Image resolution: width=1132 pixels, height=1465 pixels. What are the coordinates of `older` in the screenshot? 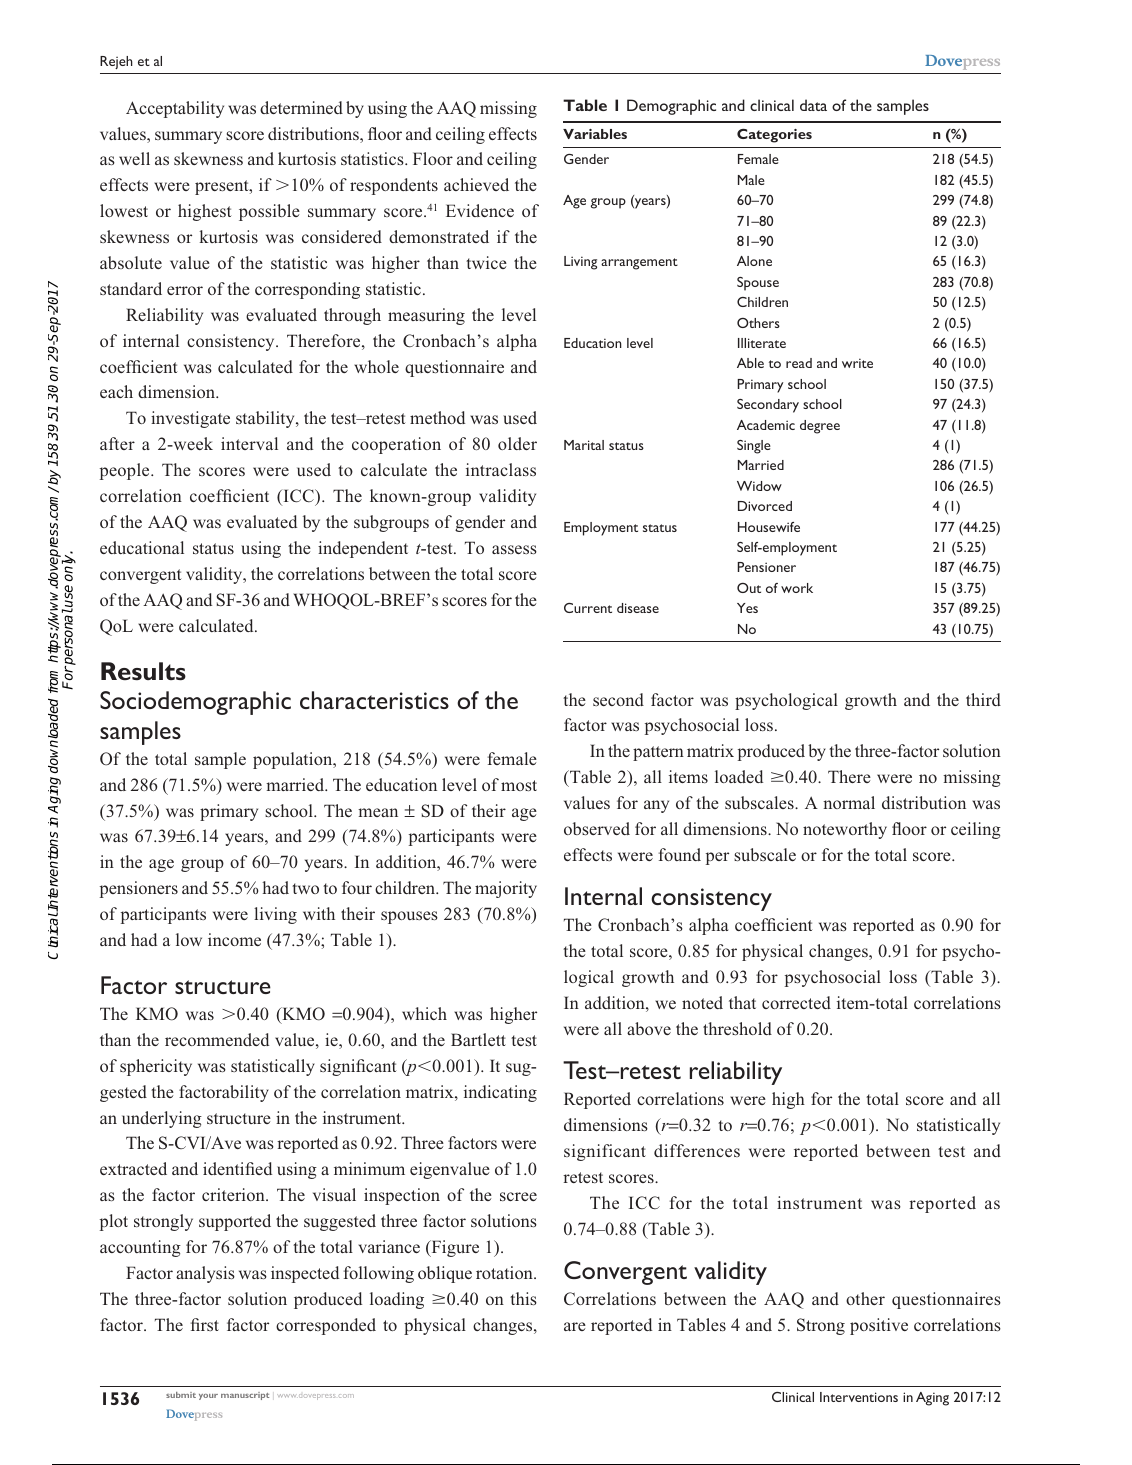 It's located at (517, 443).
